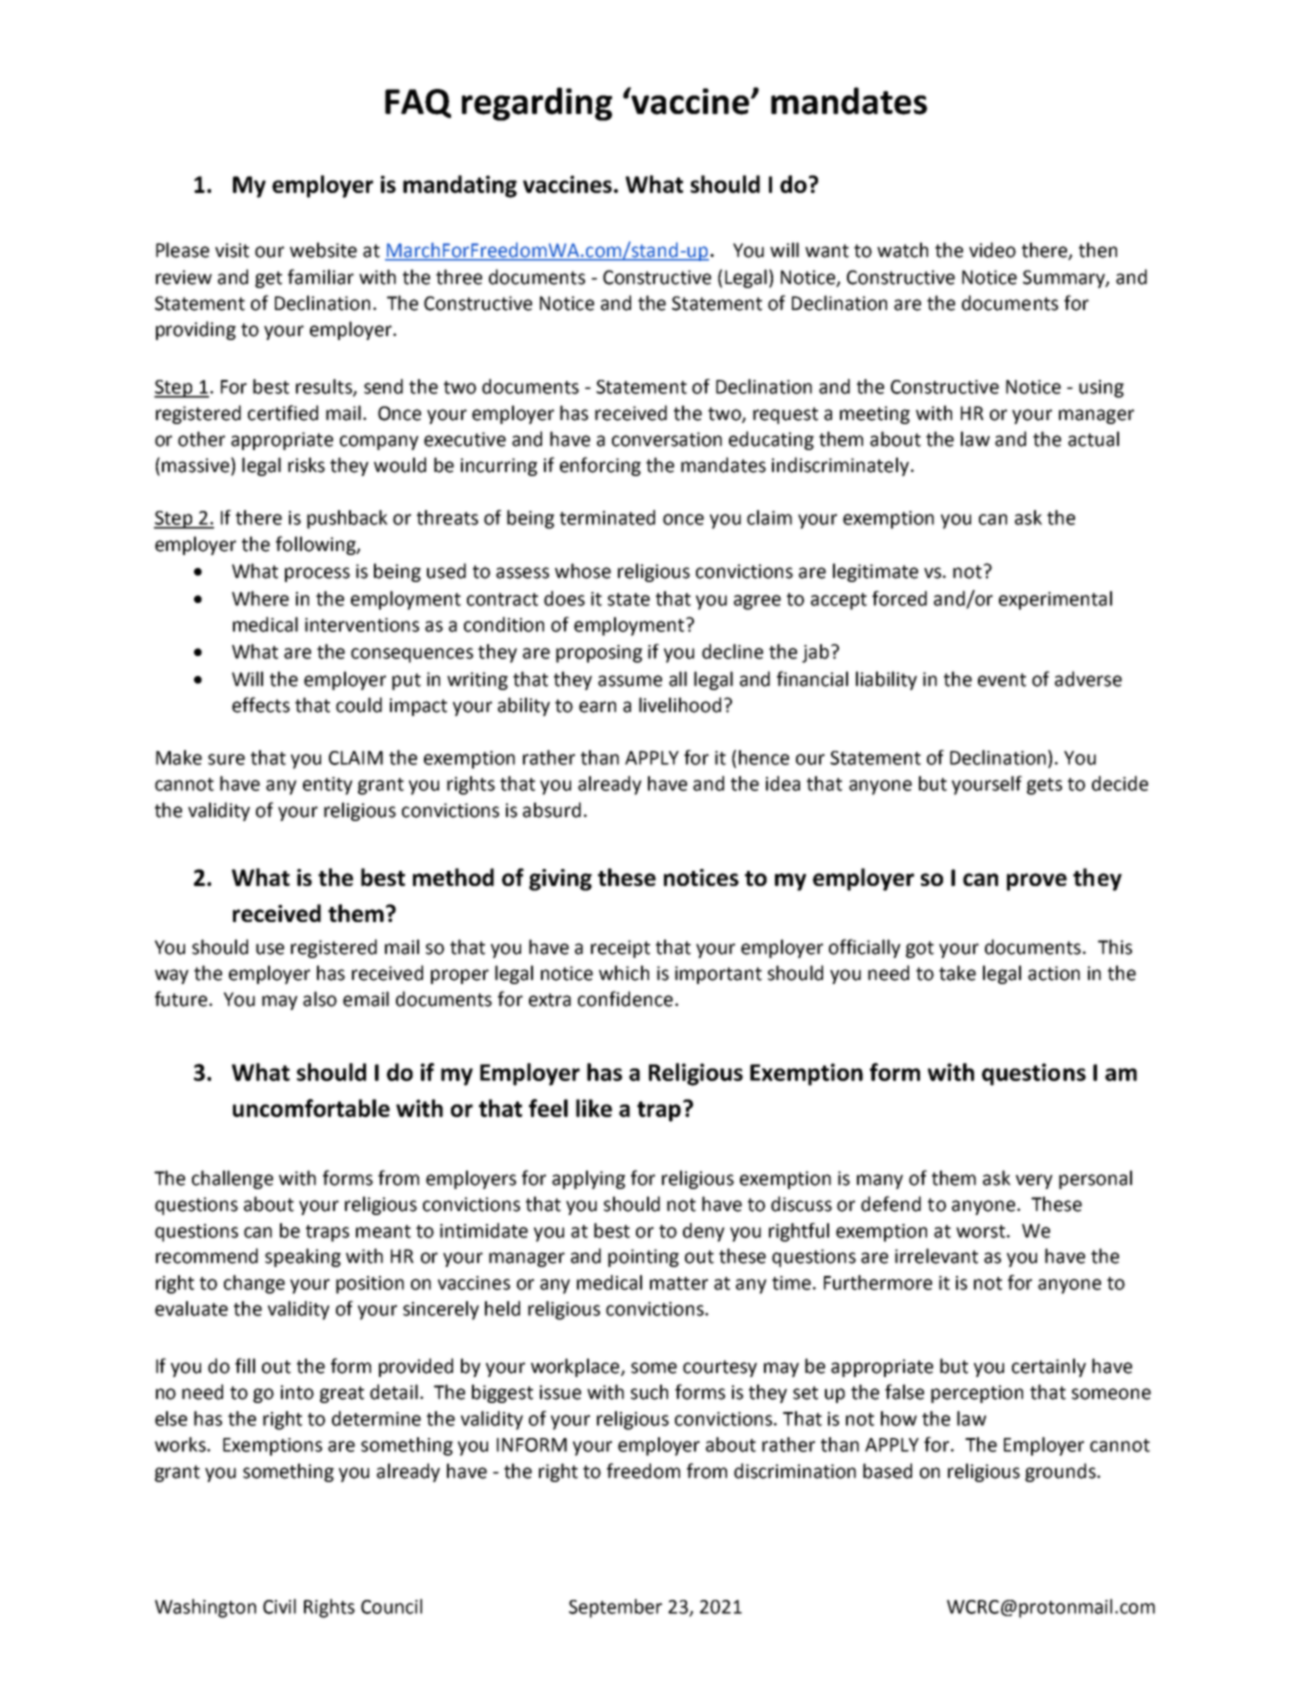 The image size is (1311, 1696). Describe the element at coordinates (537, 104) in the screenshot. I see `regarding` at that location.
